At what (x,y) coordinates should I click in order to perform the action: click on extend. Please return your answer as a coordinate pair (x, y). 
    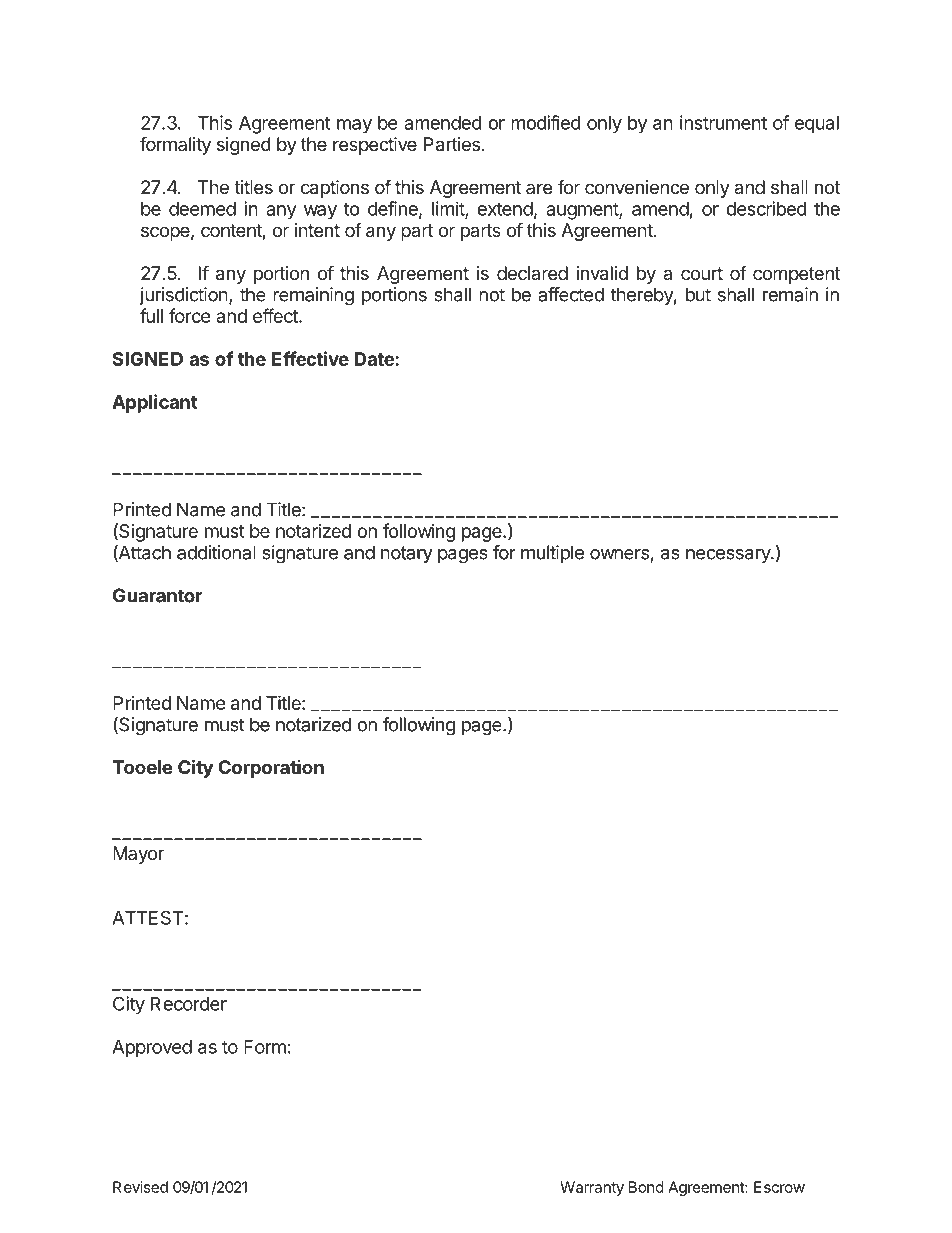
    Looking at the image, I should click on (505, 209).
